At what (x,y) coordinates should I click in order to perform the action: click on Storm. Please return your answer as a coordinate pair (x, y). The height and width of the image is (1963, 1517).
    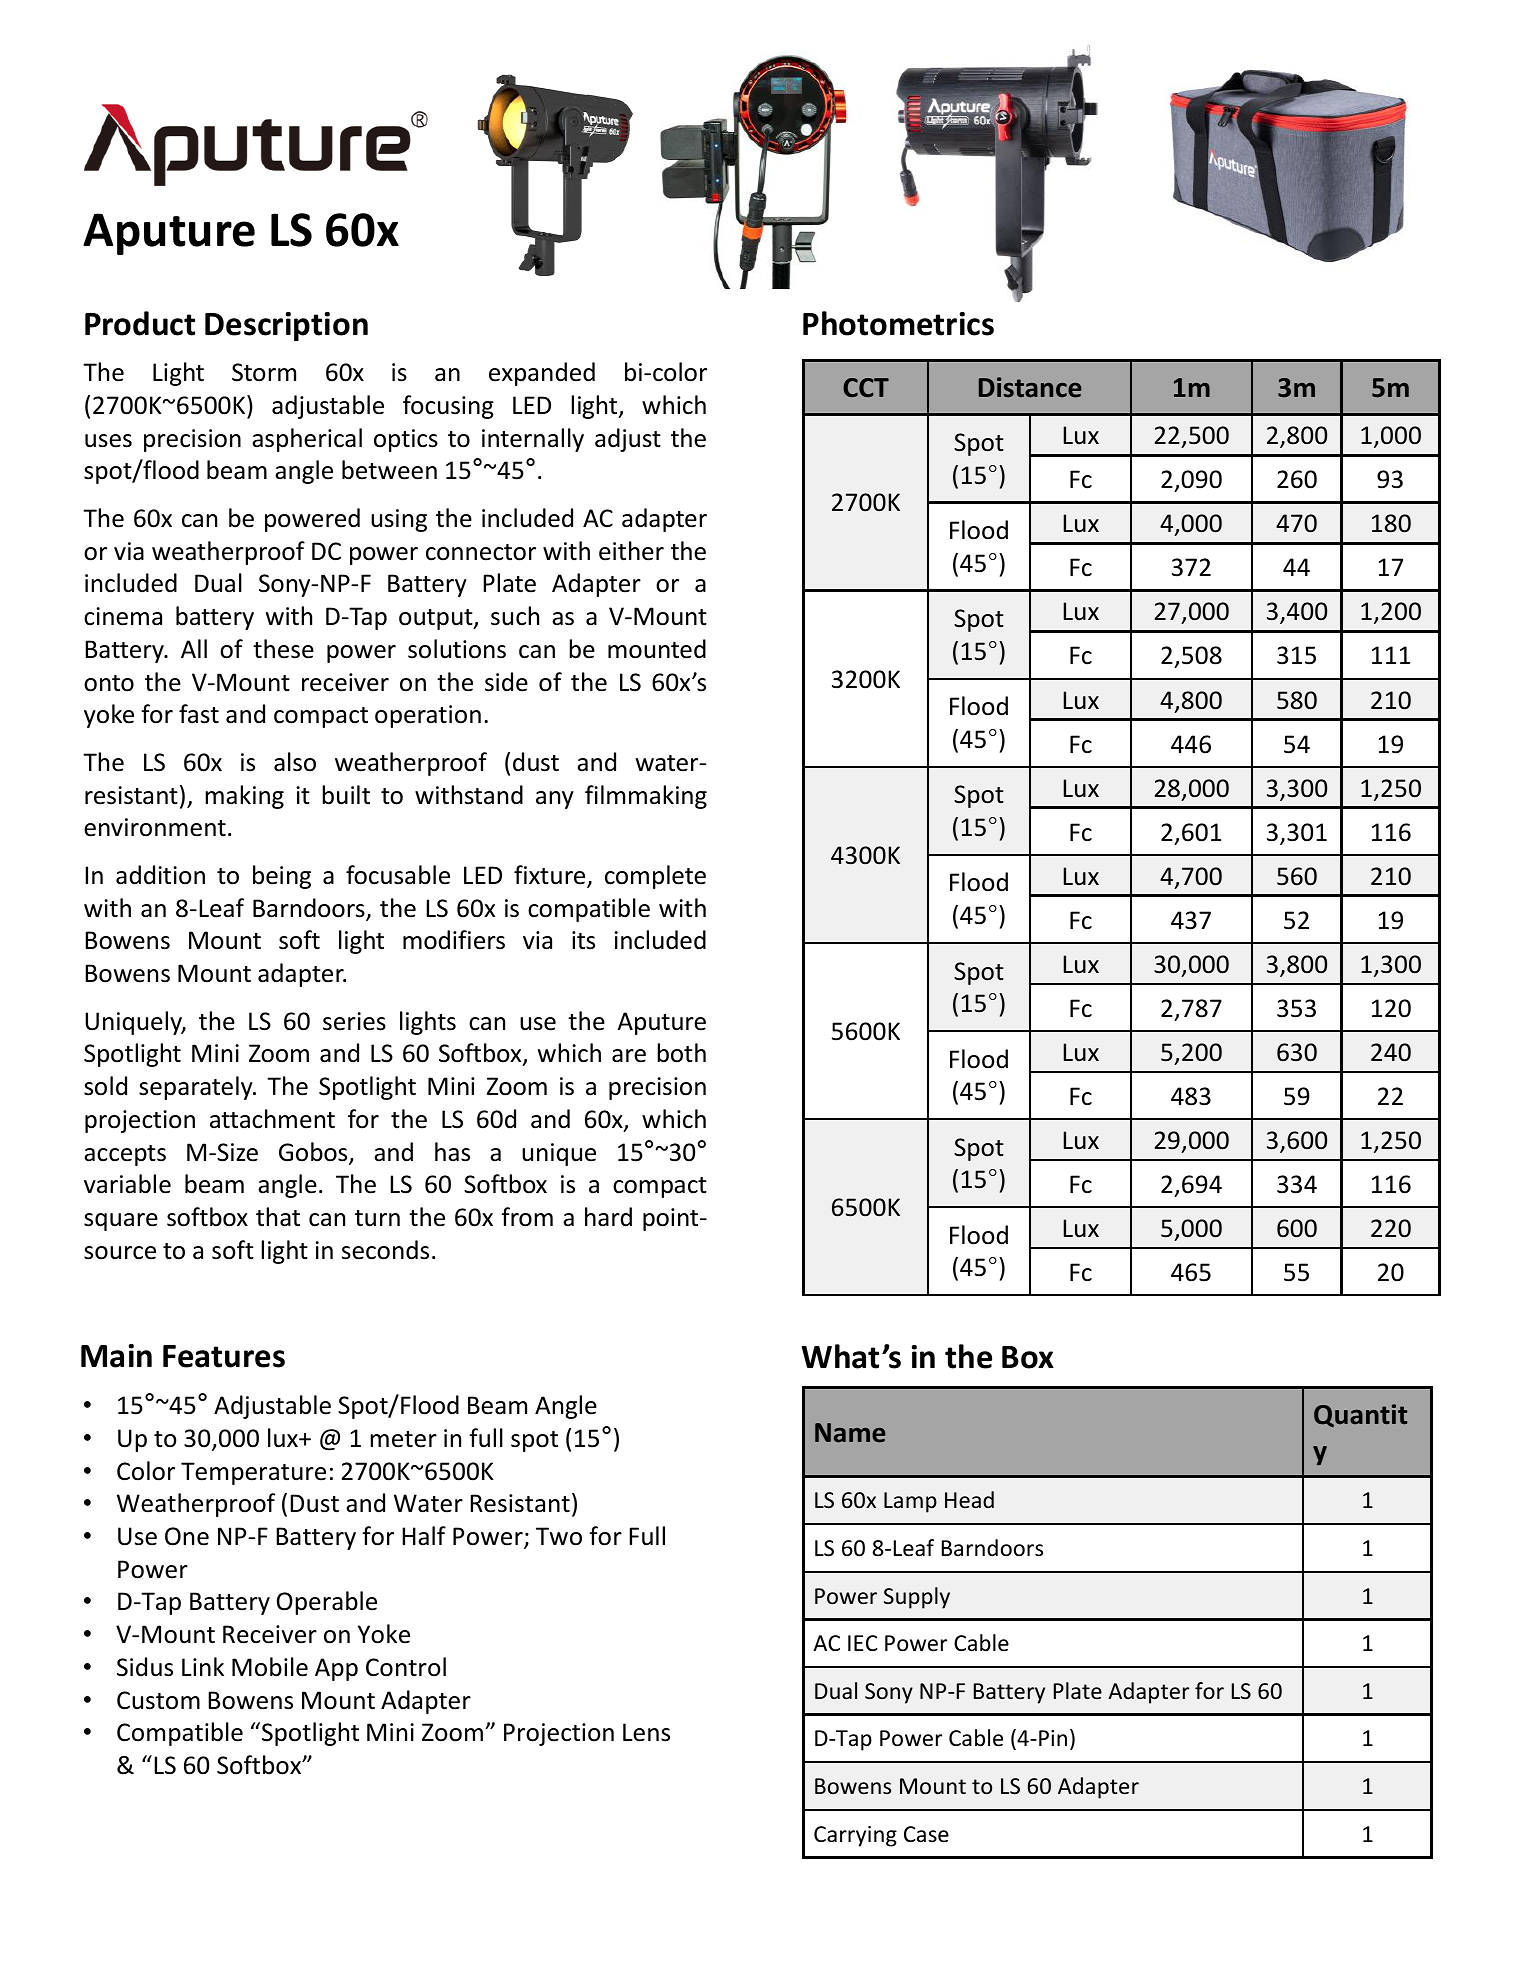
    Looking at the image, I should click on (264, 372).
